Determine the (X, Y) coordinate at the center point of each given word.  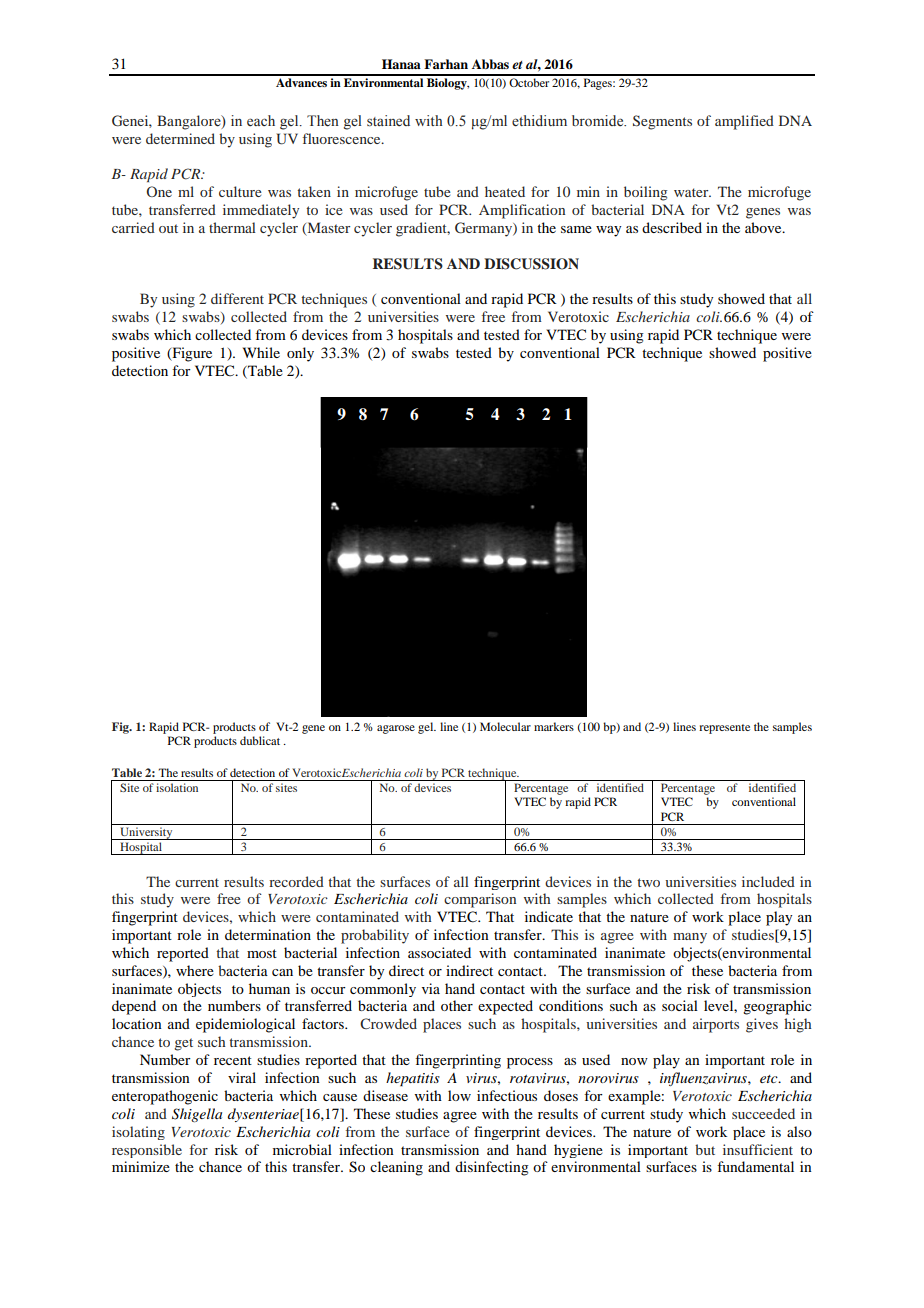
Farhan (446, 64)
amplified (744, 122)
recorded (296, 881)
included (768, 881)
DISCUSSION (531, 264)
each (261, 120)
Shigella (197, 1115)
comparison (480, 900)
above (764, 227)
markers (554, 726)
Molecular (505, 726)
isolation (177, 787)
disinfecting (492, 1168)
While (261, 352)
